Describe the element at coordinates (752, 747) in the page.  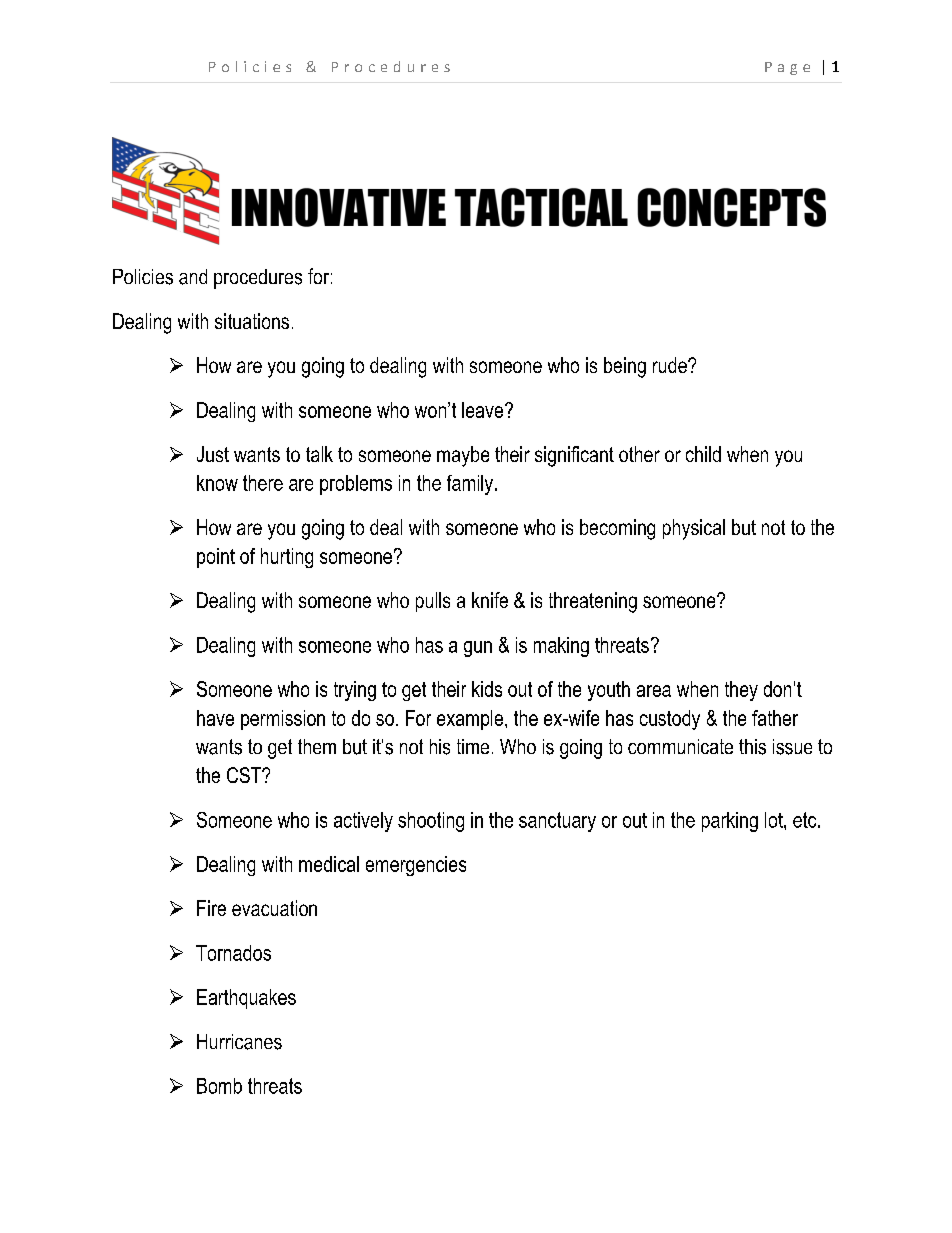
I see `this` at that location.
